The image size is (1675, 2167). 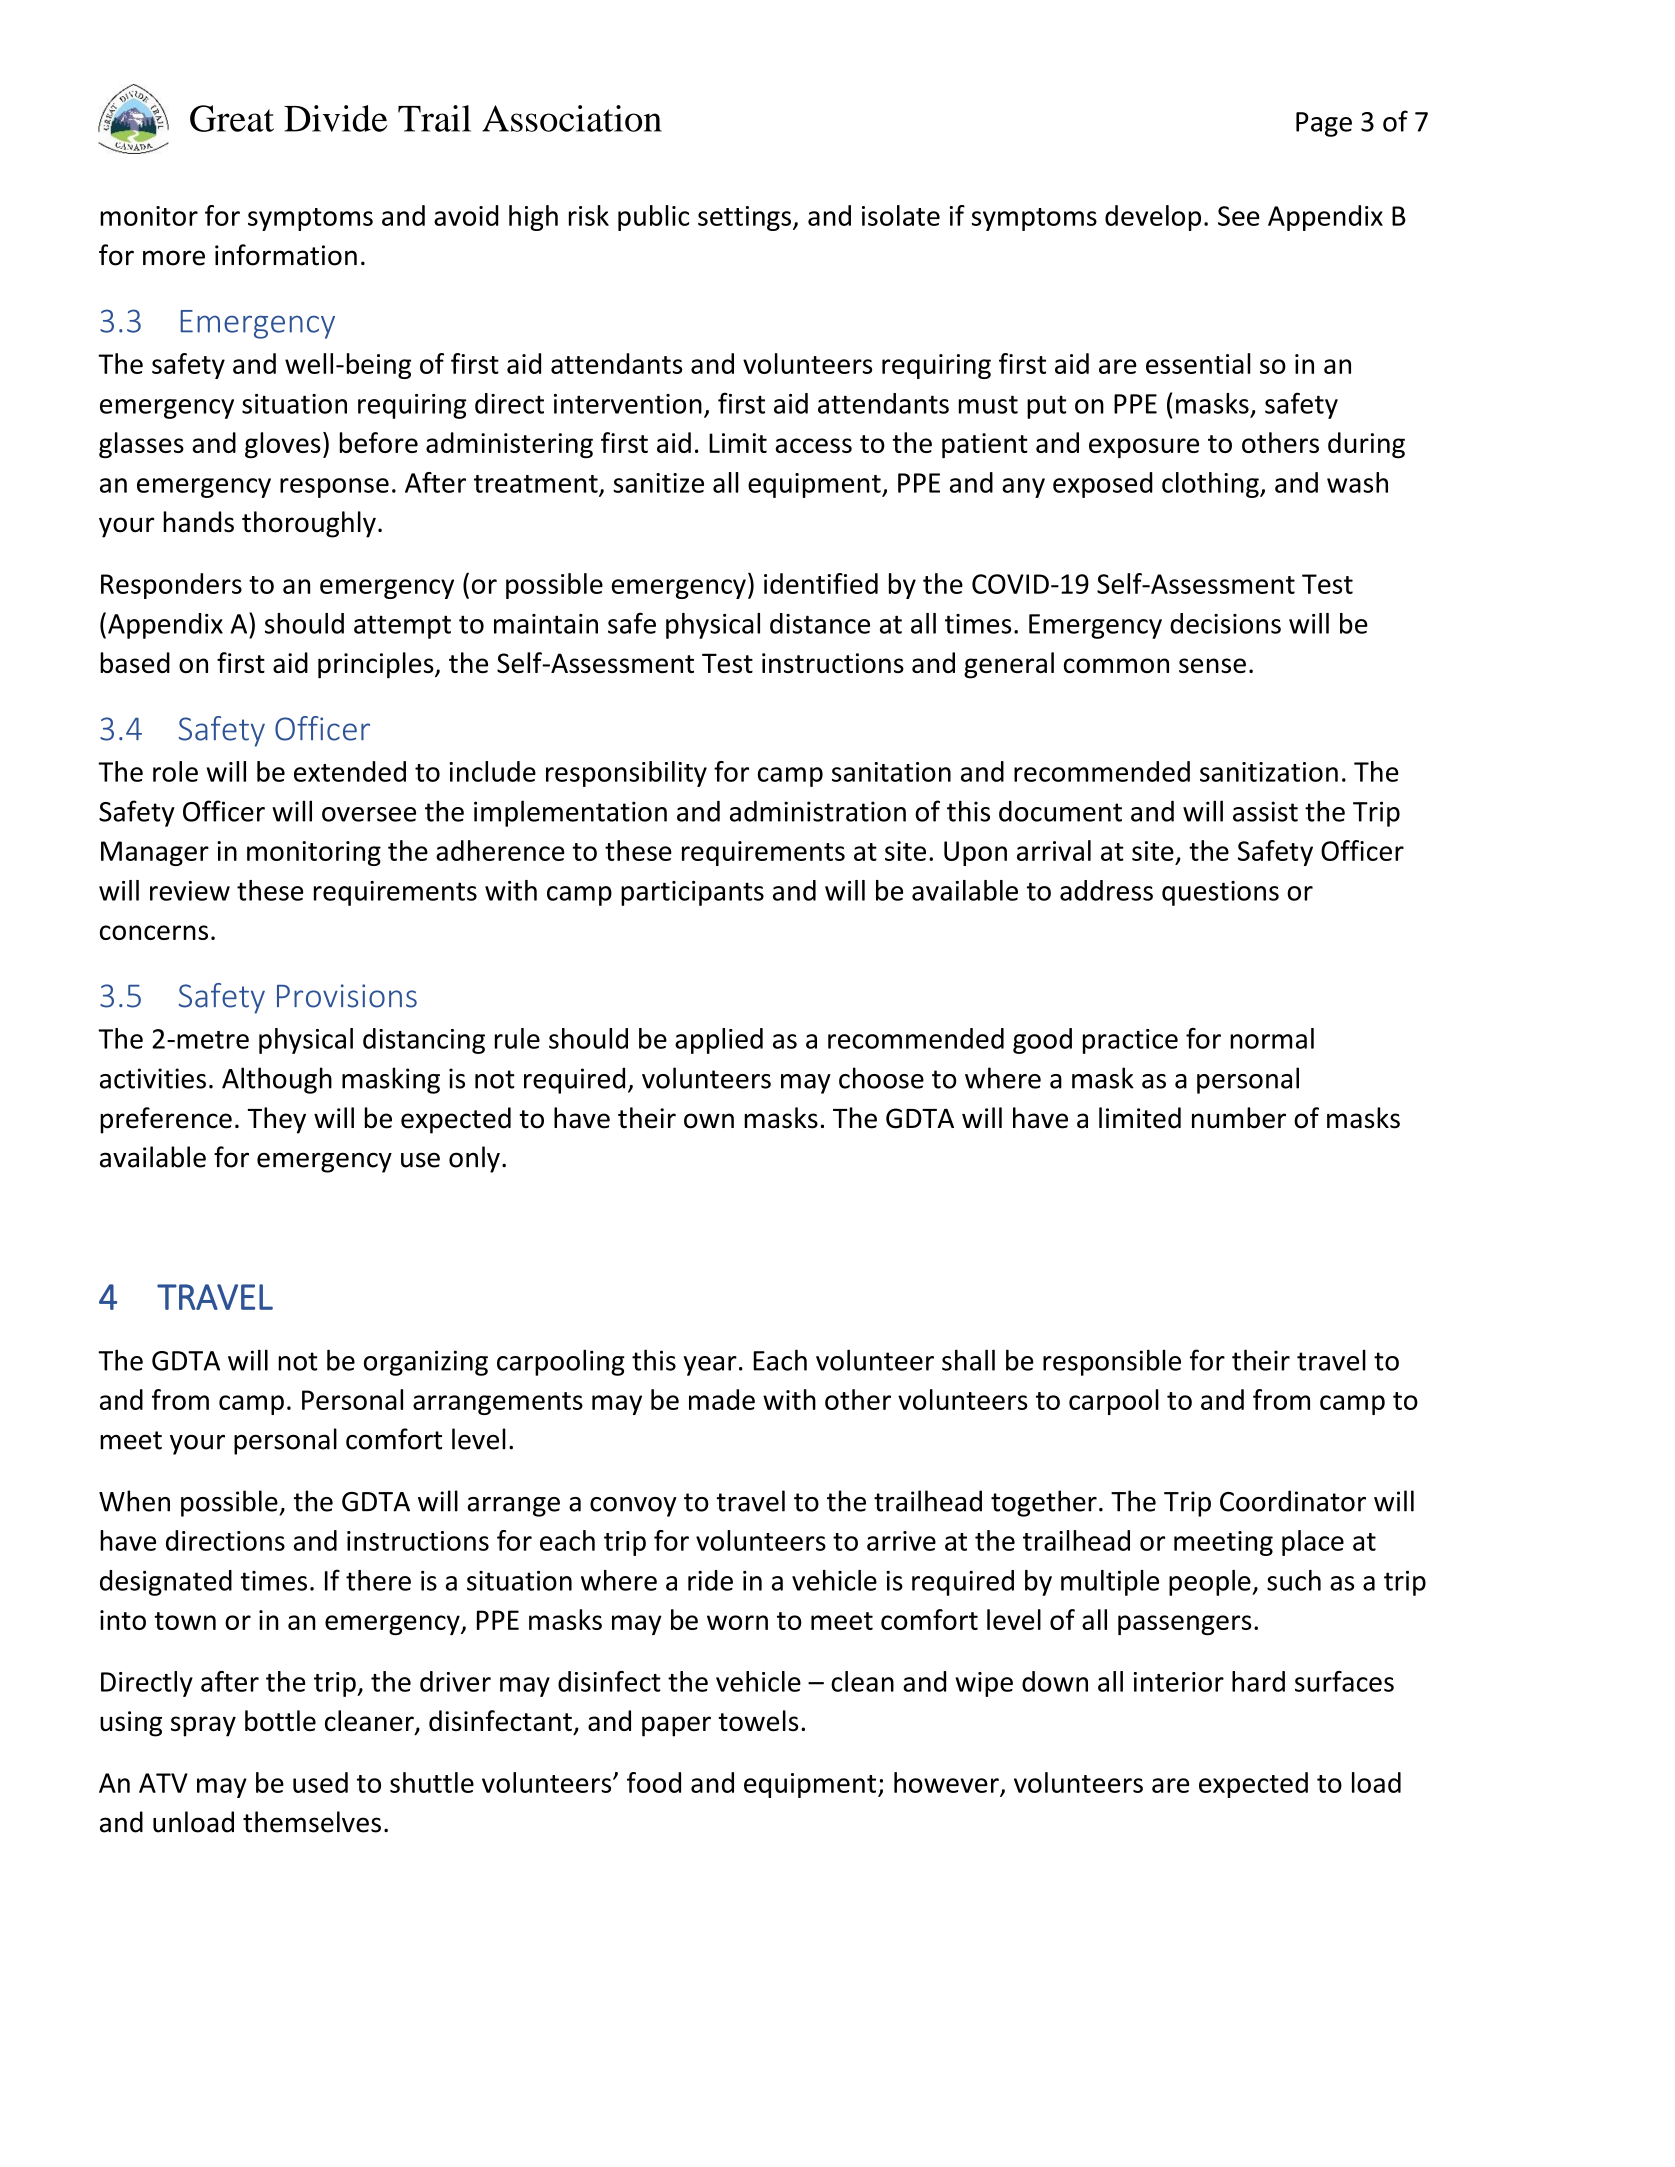 I want to click on Great, so click(x=232, y=118).
